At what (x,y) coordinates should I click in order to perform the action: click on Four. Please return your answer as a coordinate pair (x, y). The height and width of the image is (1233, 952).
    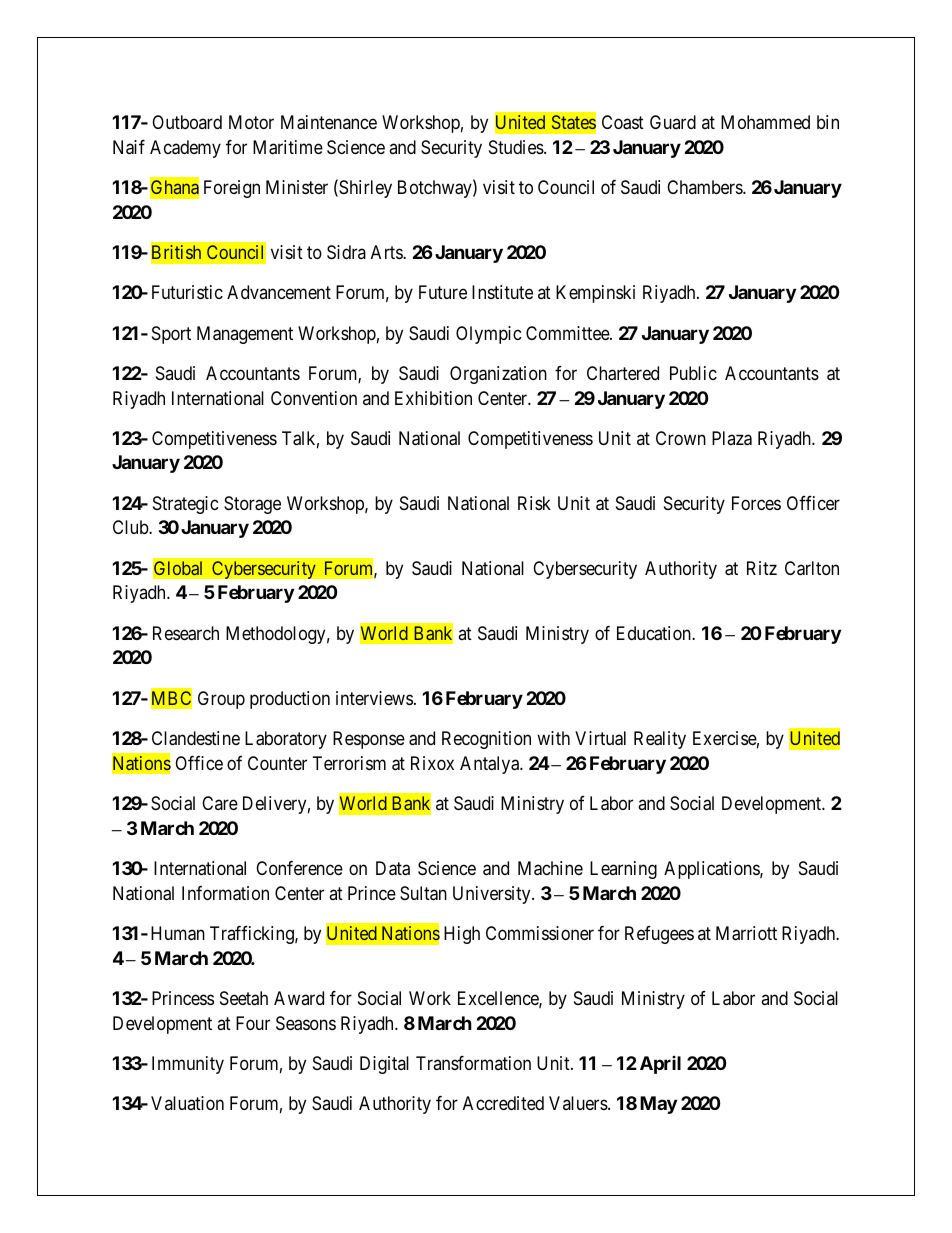
    Looking at the image, I should click on (253, 1023).
